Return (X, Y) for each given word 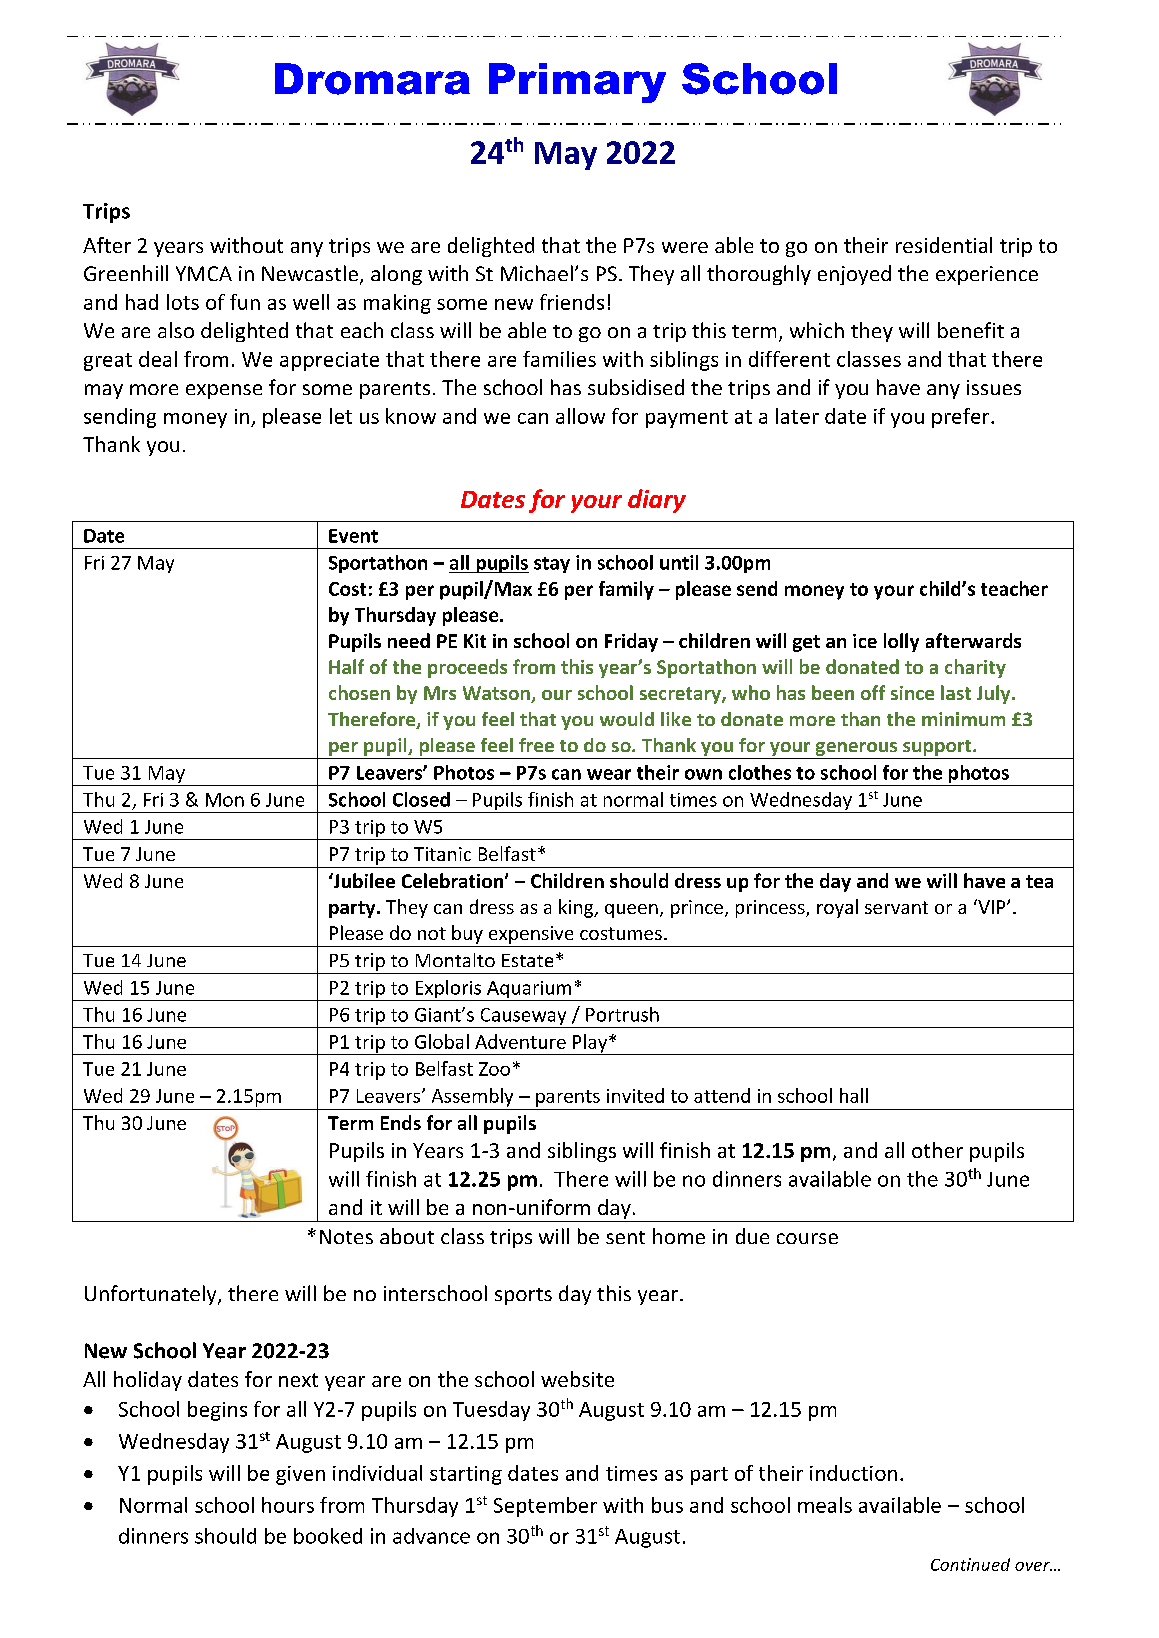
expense (224, 391)
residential (944, 245)
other (937, 1150)
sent (625, 1237)
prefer (962, 418)
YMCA (204, 273)
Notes (346, 1236)
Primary (577, 83)
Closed (421, 799)
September (545, 1507)
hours (288, 1505)
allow (580, 416)
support (937, 749)
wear (609, 774)
